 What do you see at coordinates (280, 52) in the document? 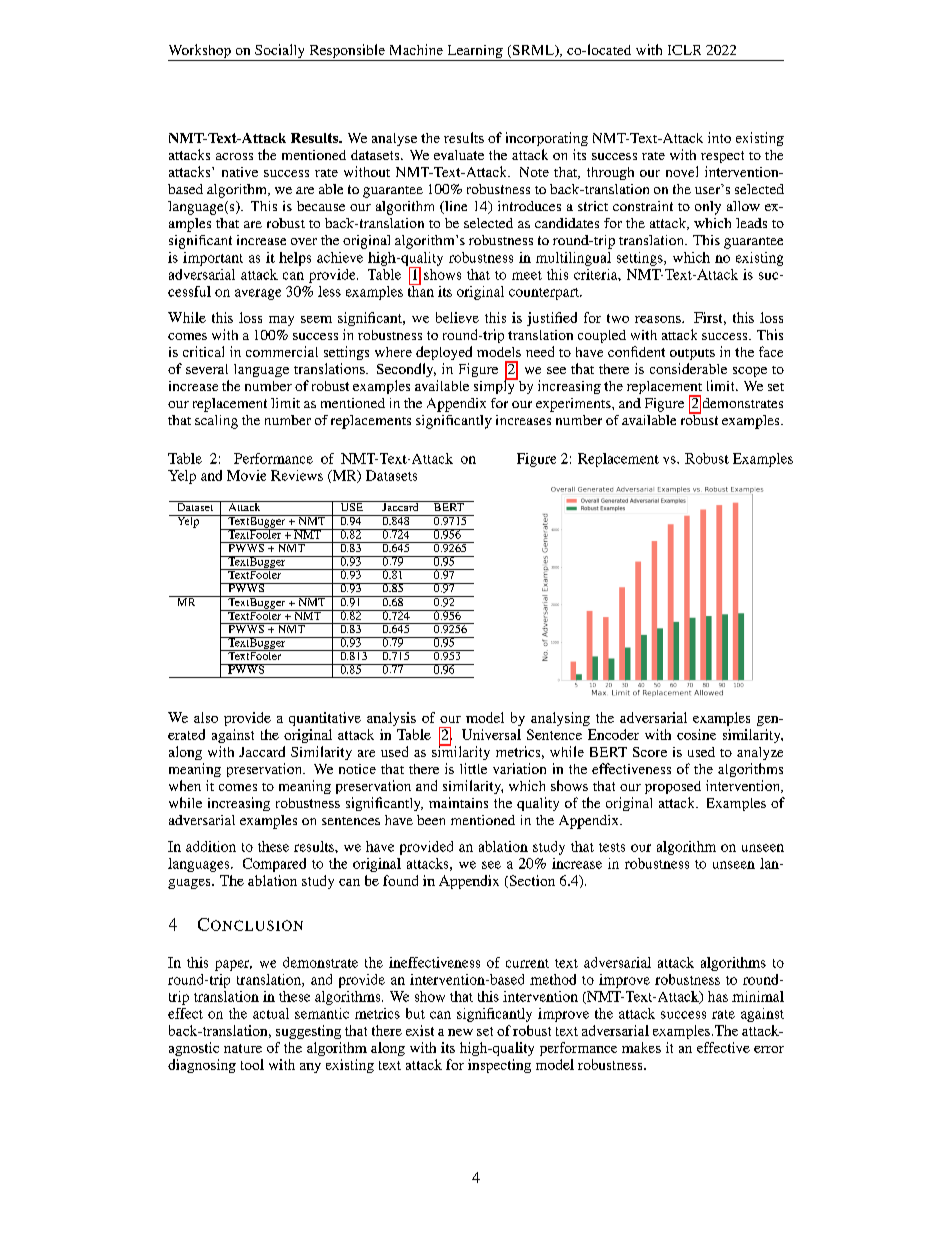
I see `Socially` at bounding box center [280, 52].
